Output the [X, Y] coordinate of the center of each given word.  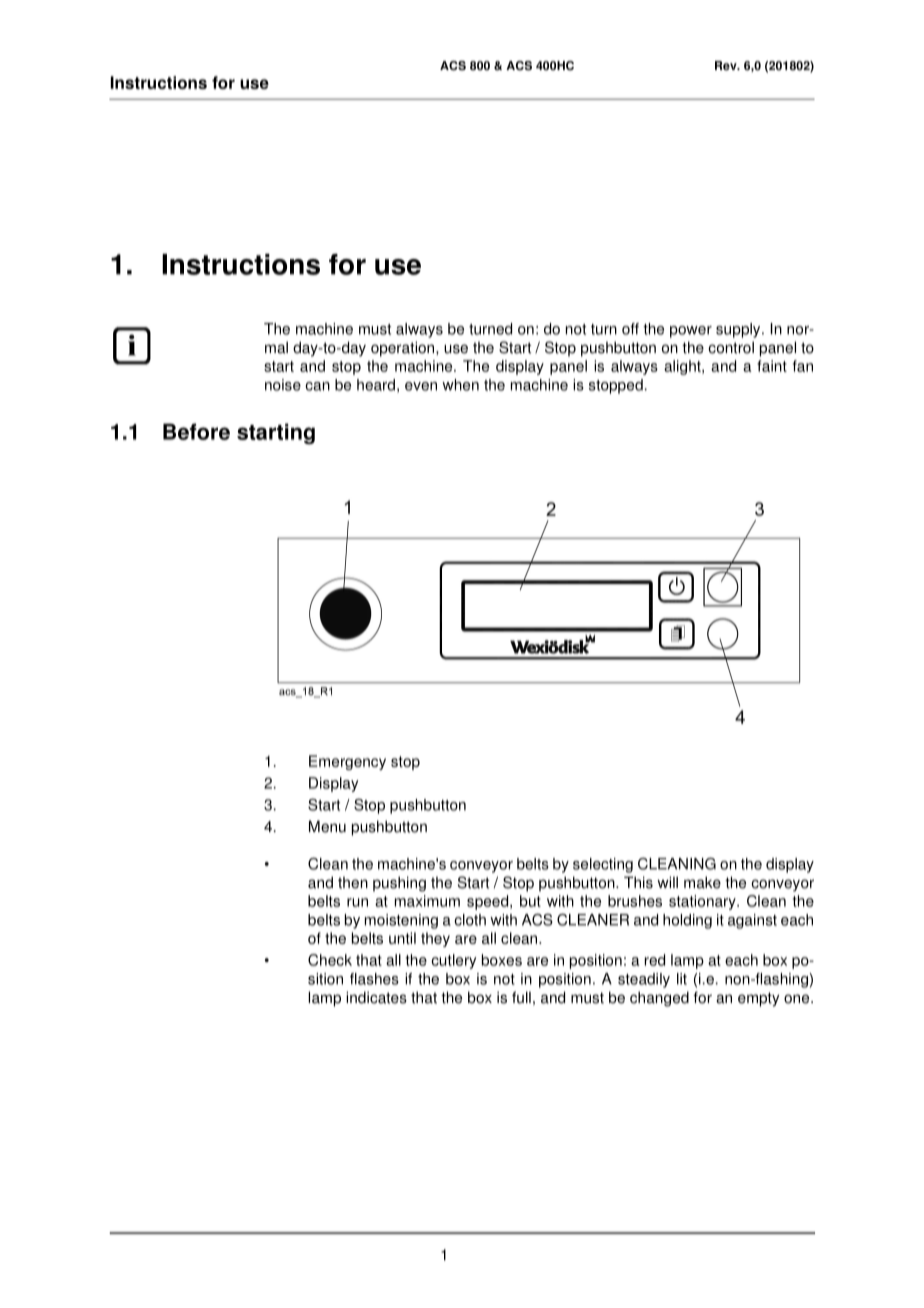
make [702, 882]
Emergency [347, 762]
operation [404, 349]
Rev [727, 66]
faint [772, 366]
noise [283, 385]
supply [739, 330]
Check [330, 960]
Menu [327, 826]
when [460, 385]
